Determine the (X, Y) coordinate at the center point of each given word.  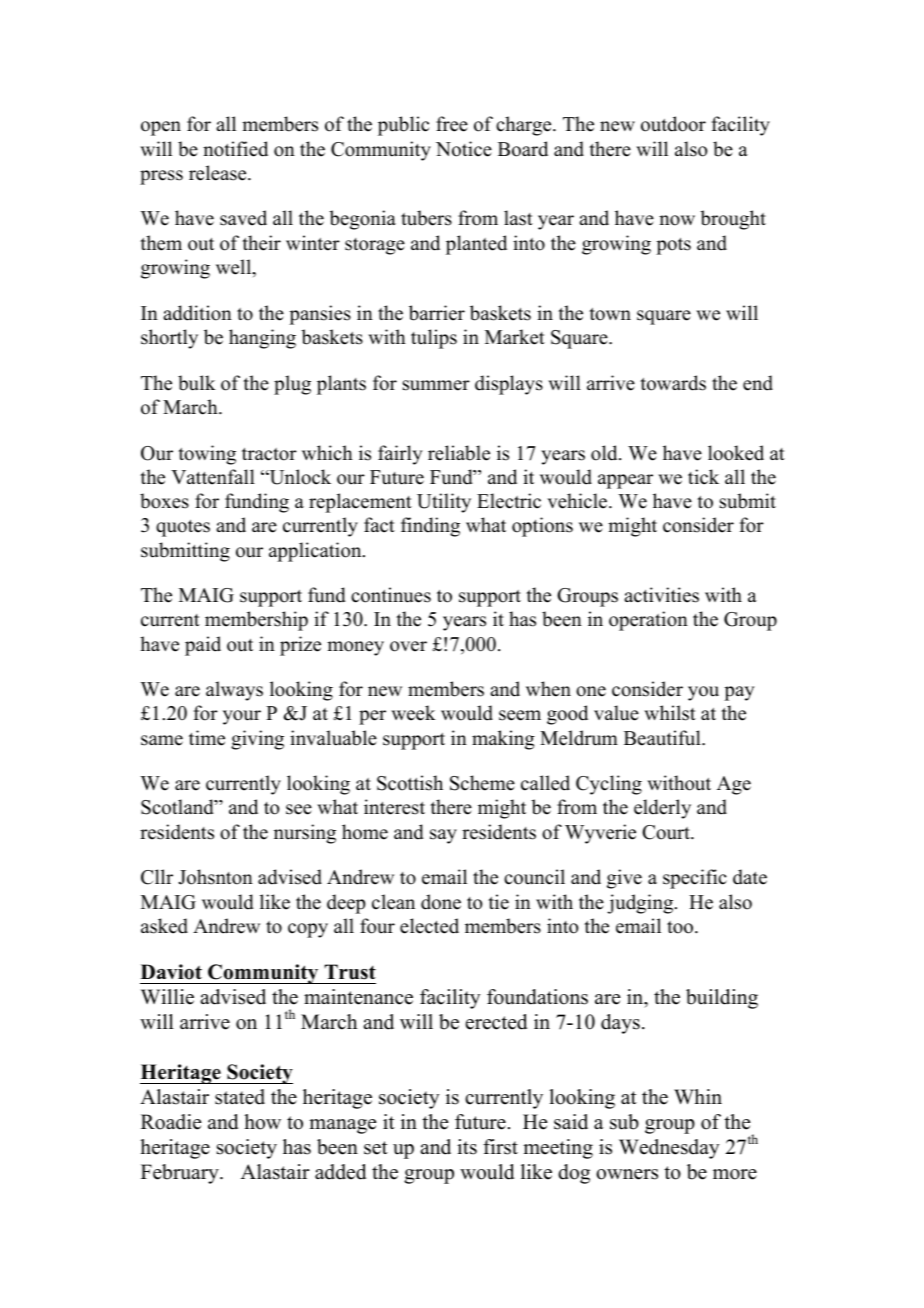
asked (164, 926)
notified (235, 149)
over (408, 646)
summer (436, 385)
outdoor (673, 124)
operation (648, 621)
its (467, 1147)
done (441, 902)
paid (203, 646)
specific (695, 879)
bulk (197, 383)
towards (673, 383)
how (262, 1122)
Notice (464, 149)
